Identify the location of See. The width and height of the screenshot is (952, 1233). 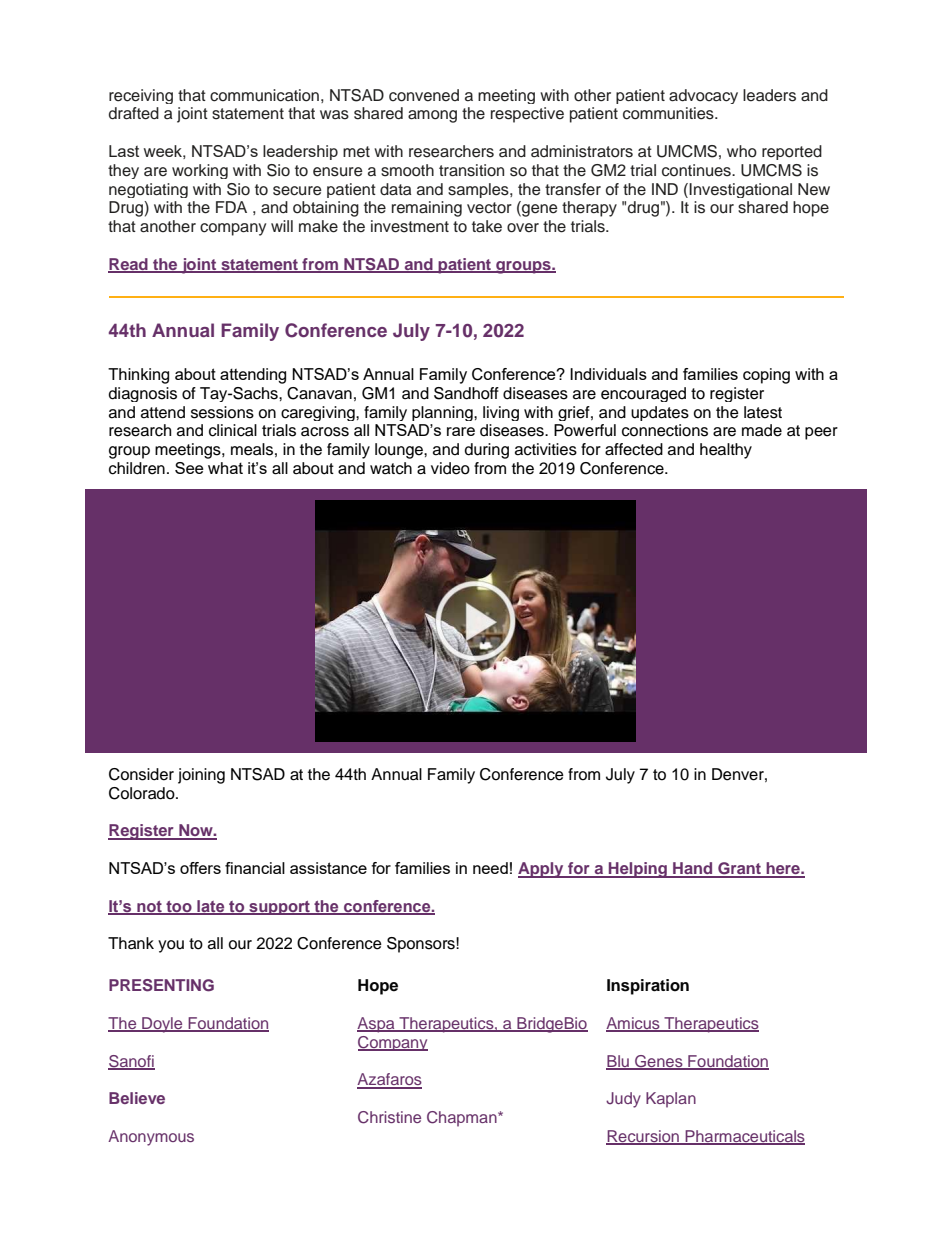
(189, 468).
